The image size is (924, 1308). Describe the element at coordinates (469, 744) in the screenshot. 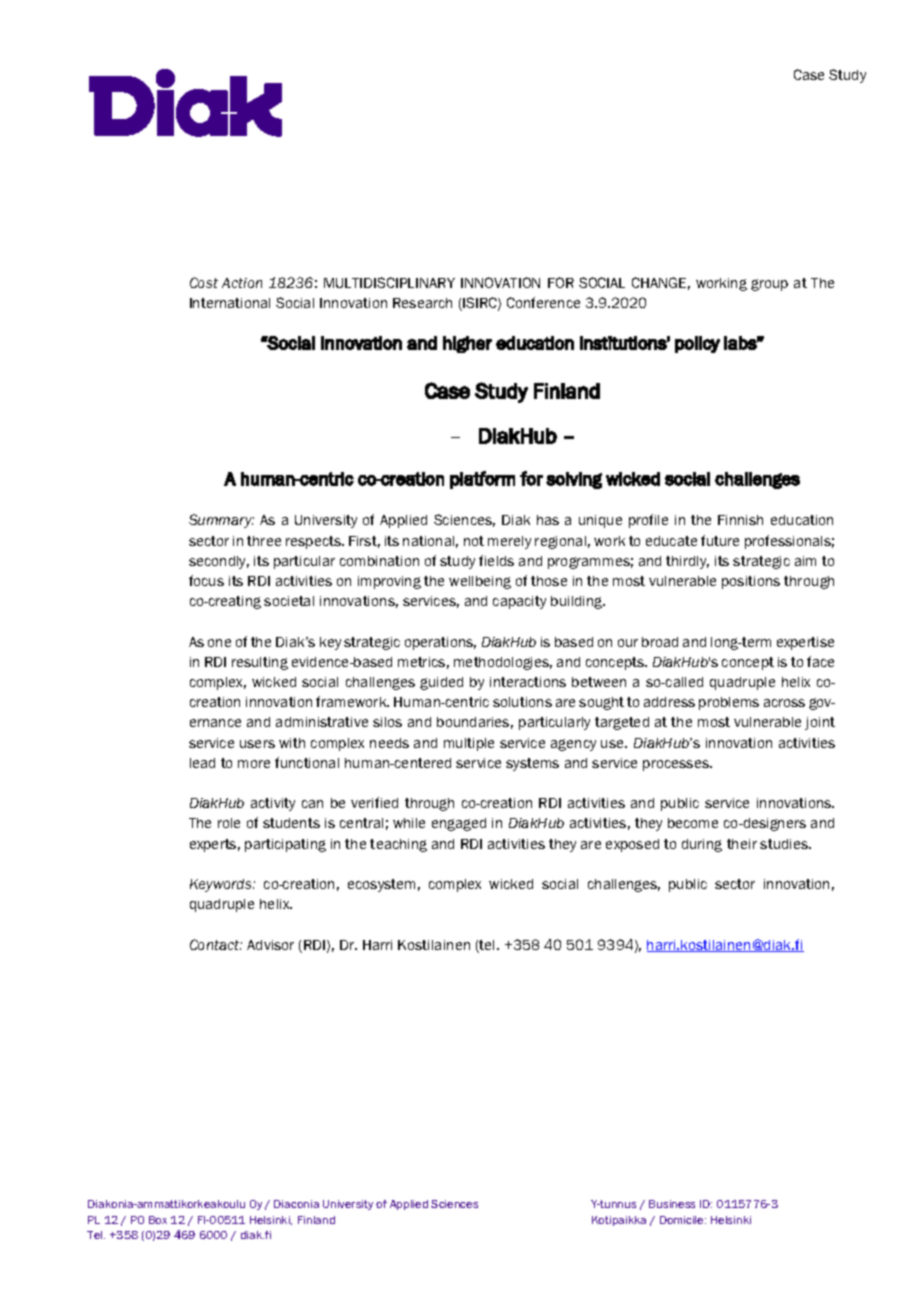

I see `multiple` at that location.
